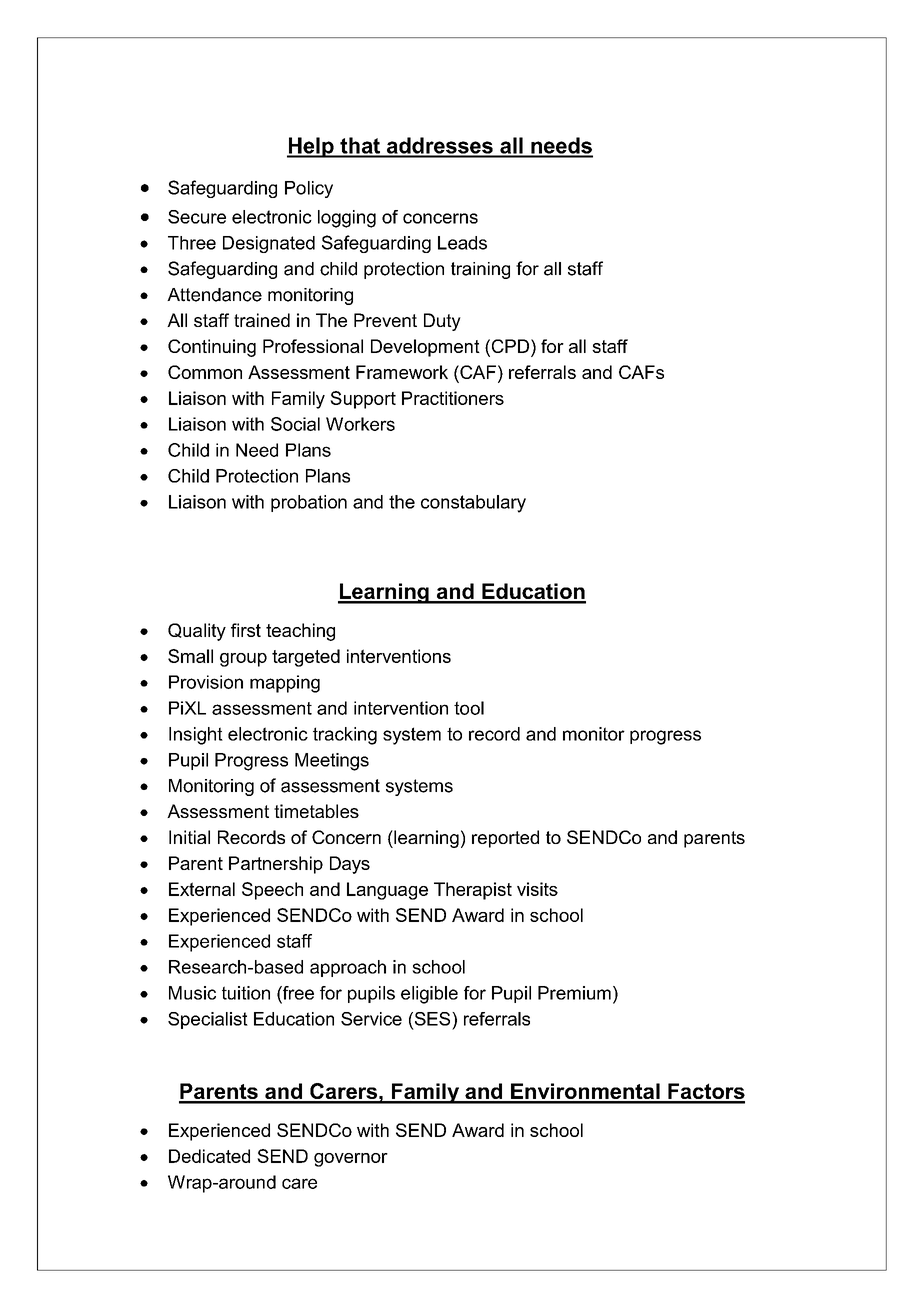 The image size is (924, 1308). I want to click on Language, so click(387, 891).
